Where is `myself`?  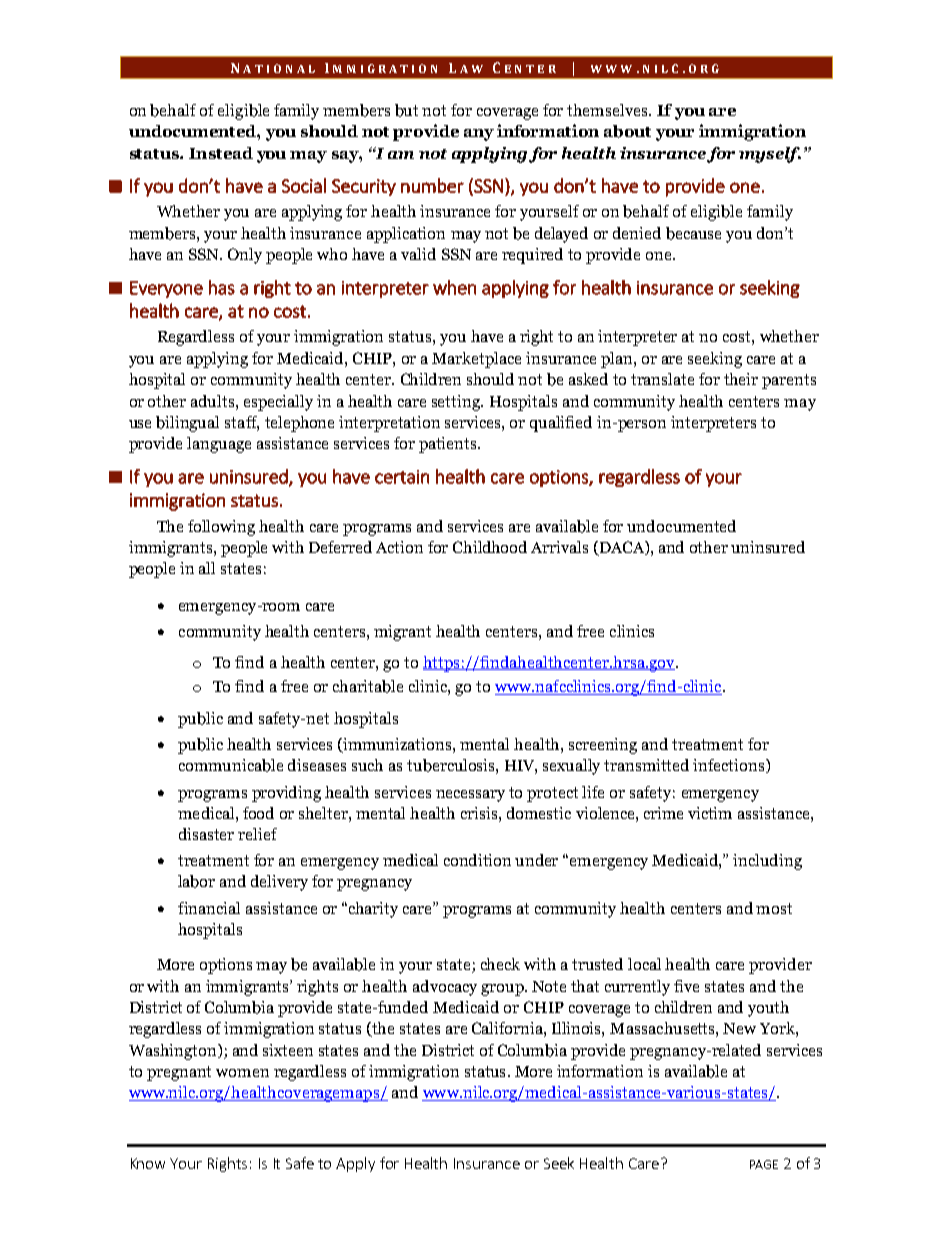
myself is located at coordinates (770, 155).
